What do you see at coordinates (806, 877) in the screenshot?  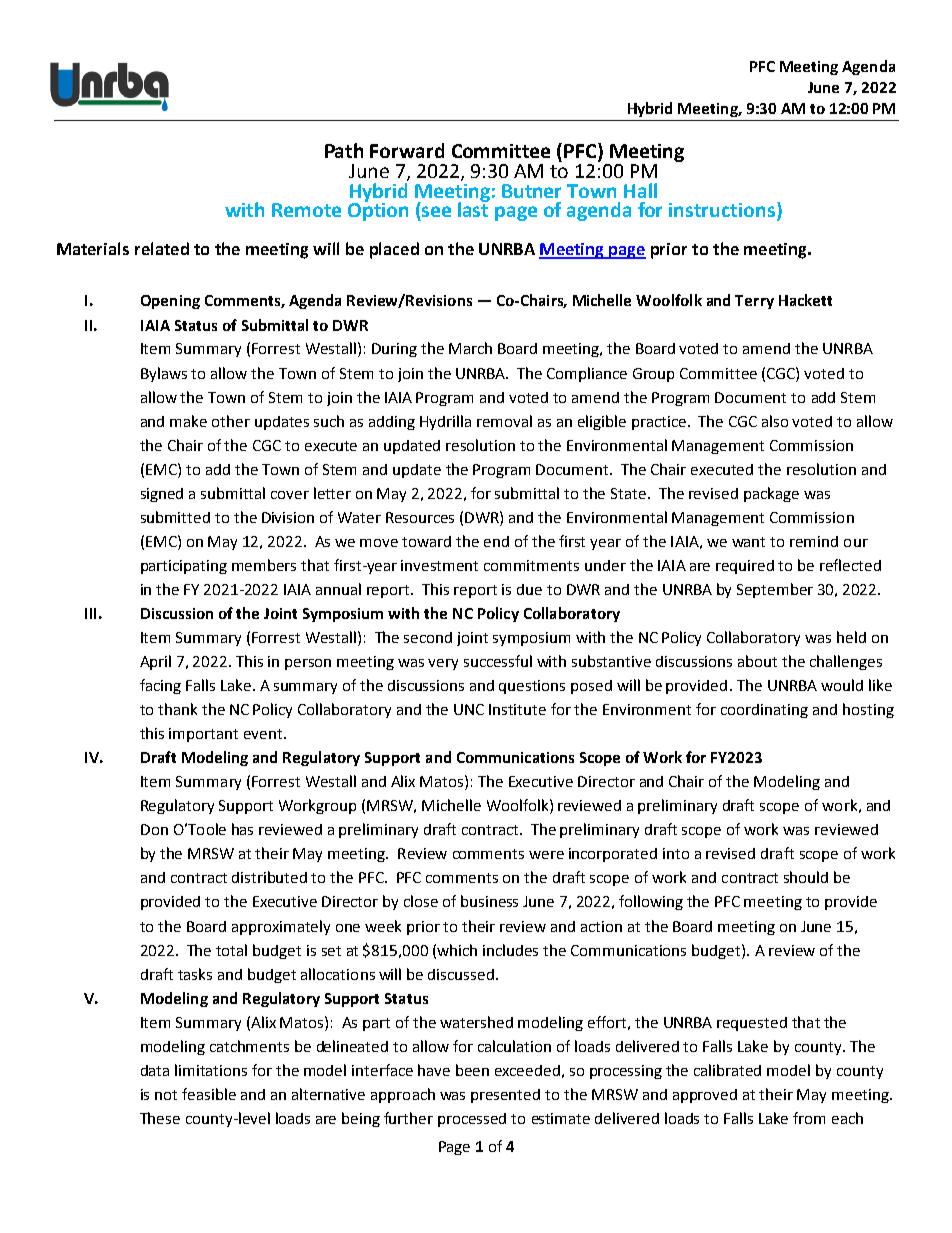 I see `should` at bounding box center [806, 877].
